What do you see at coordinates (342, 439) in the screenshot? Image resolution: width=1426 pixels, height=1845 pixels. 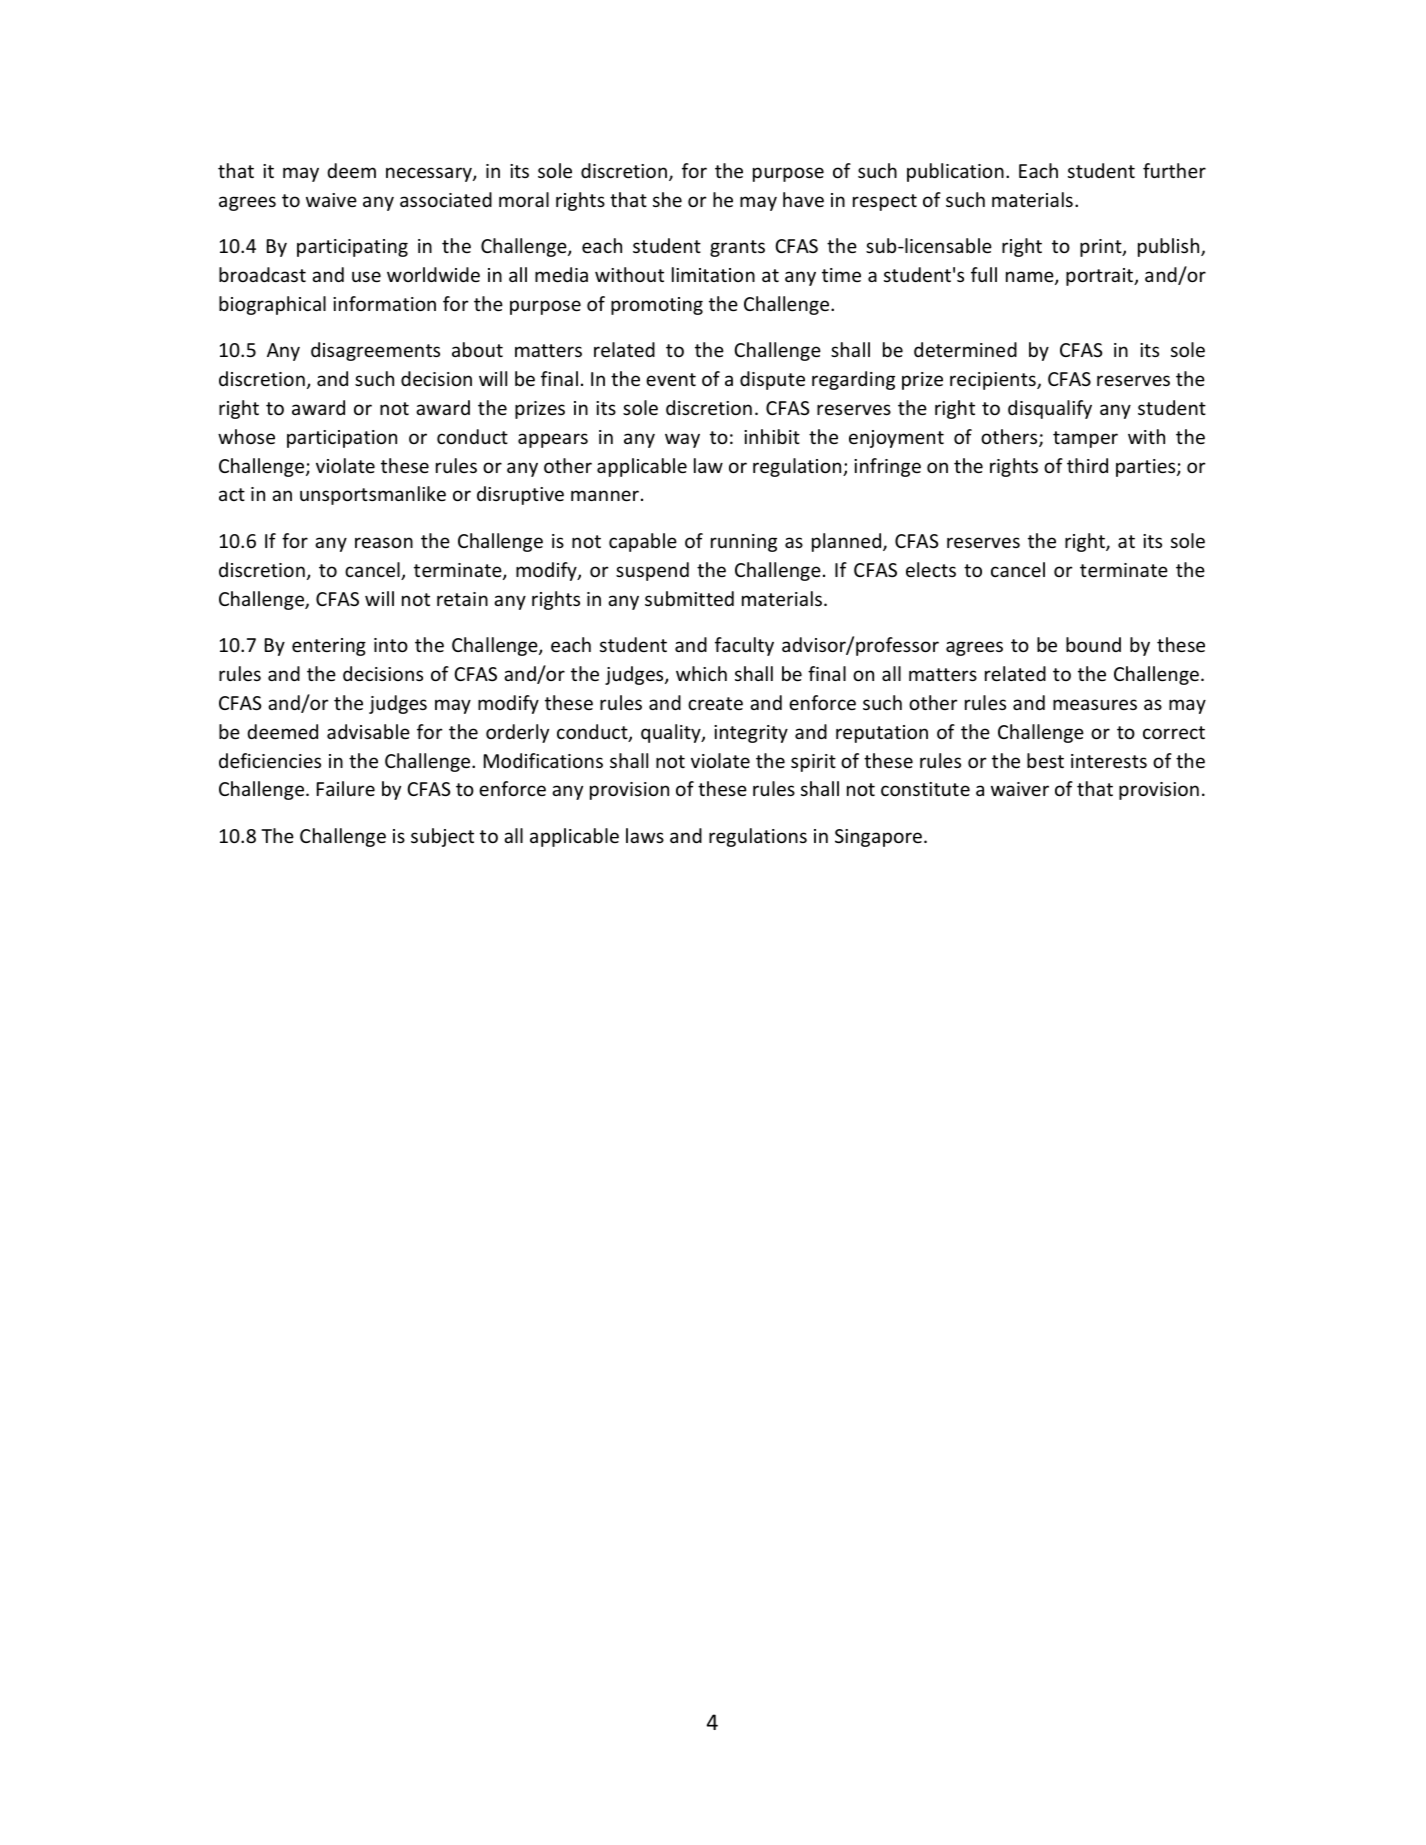 I see `participation` at bounding box center [342, 439].
